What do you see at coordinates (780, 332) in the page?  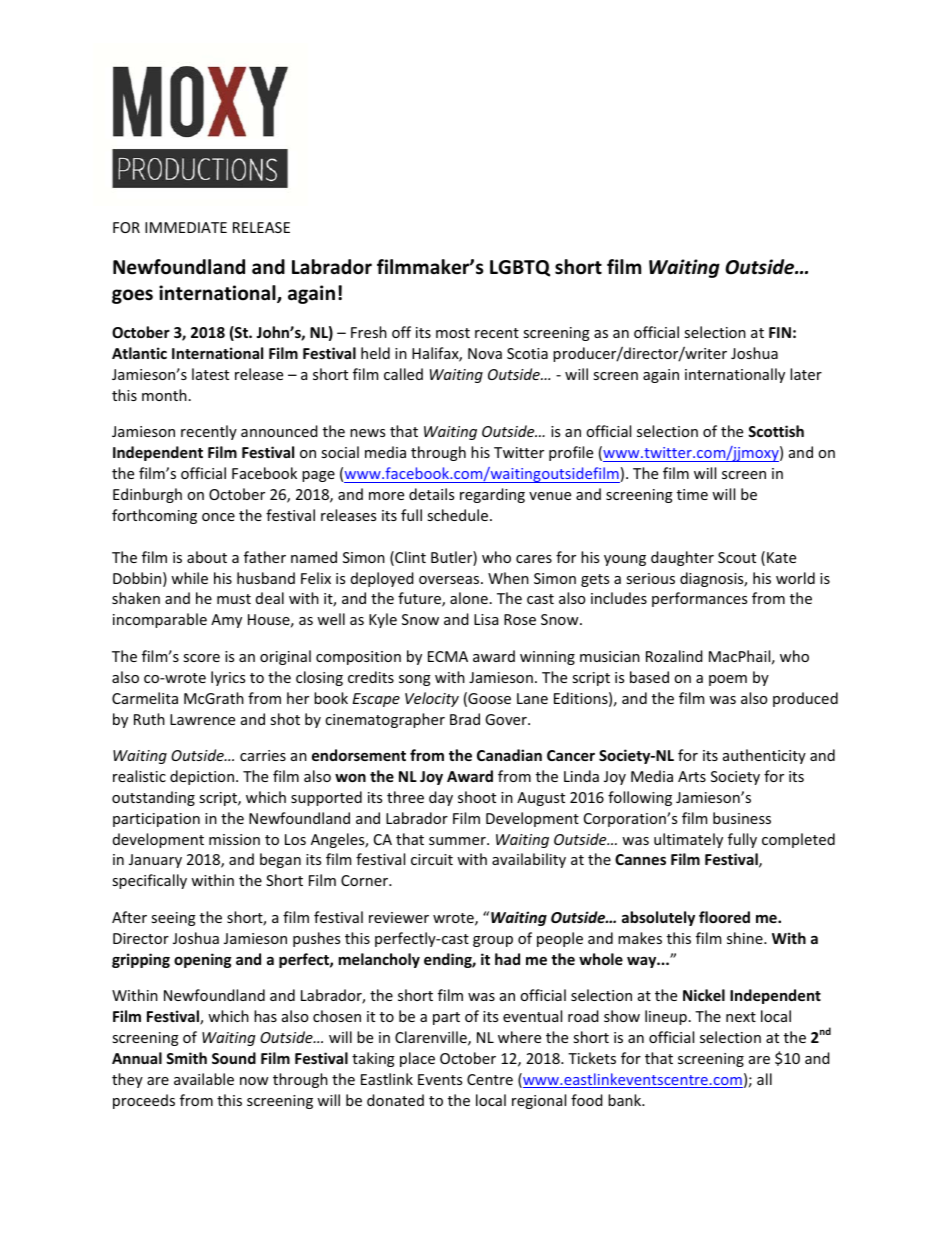 I see `FIN` at bounding box center [780, 332].
